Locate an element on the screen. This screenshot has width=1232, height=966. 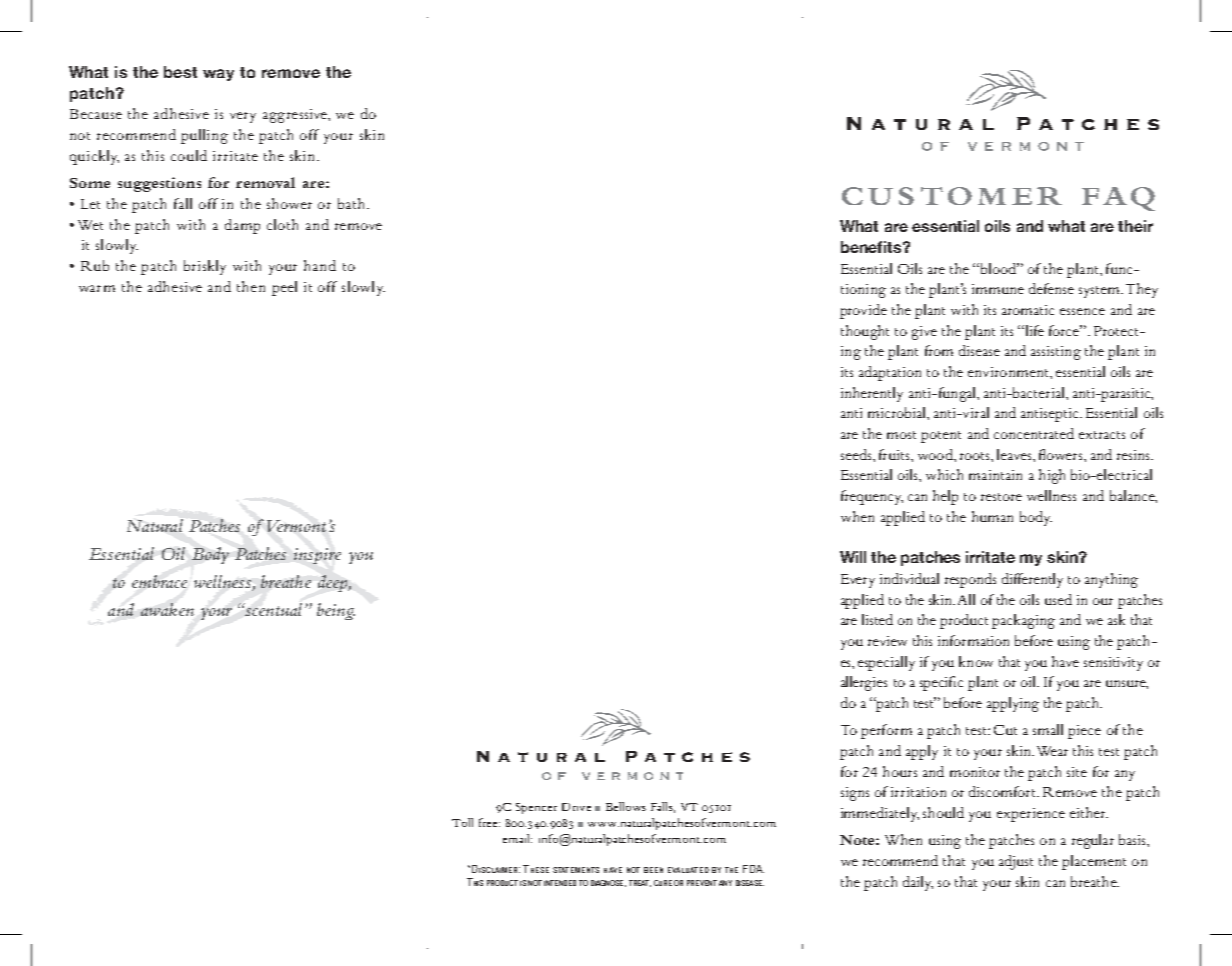
their is located at coordinates (1135, 226).
